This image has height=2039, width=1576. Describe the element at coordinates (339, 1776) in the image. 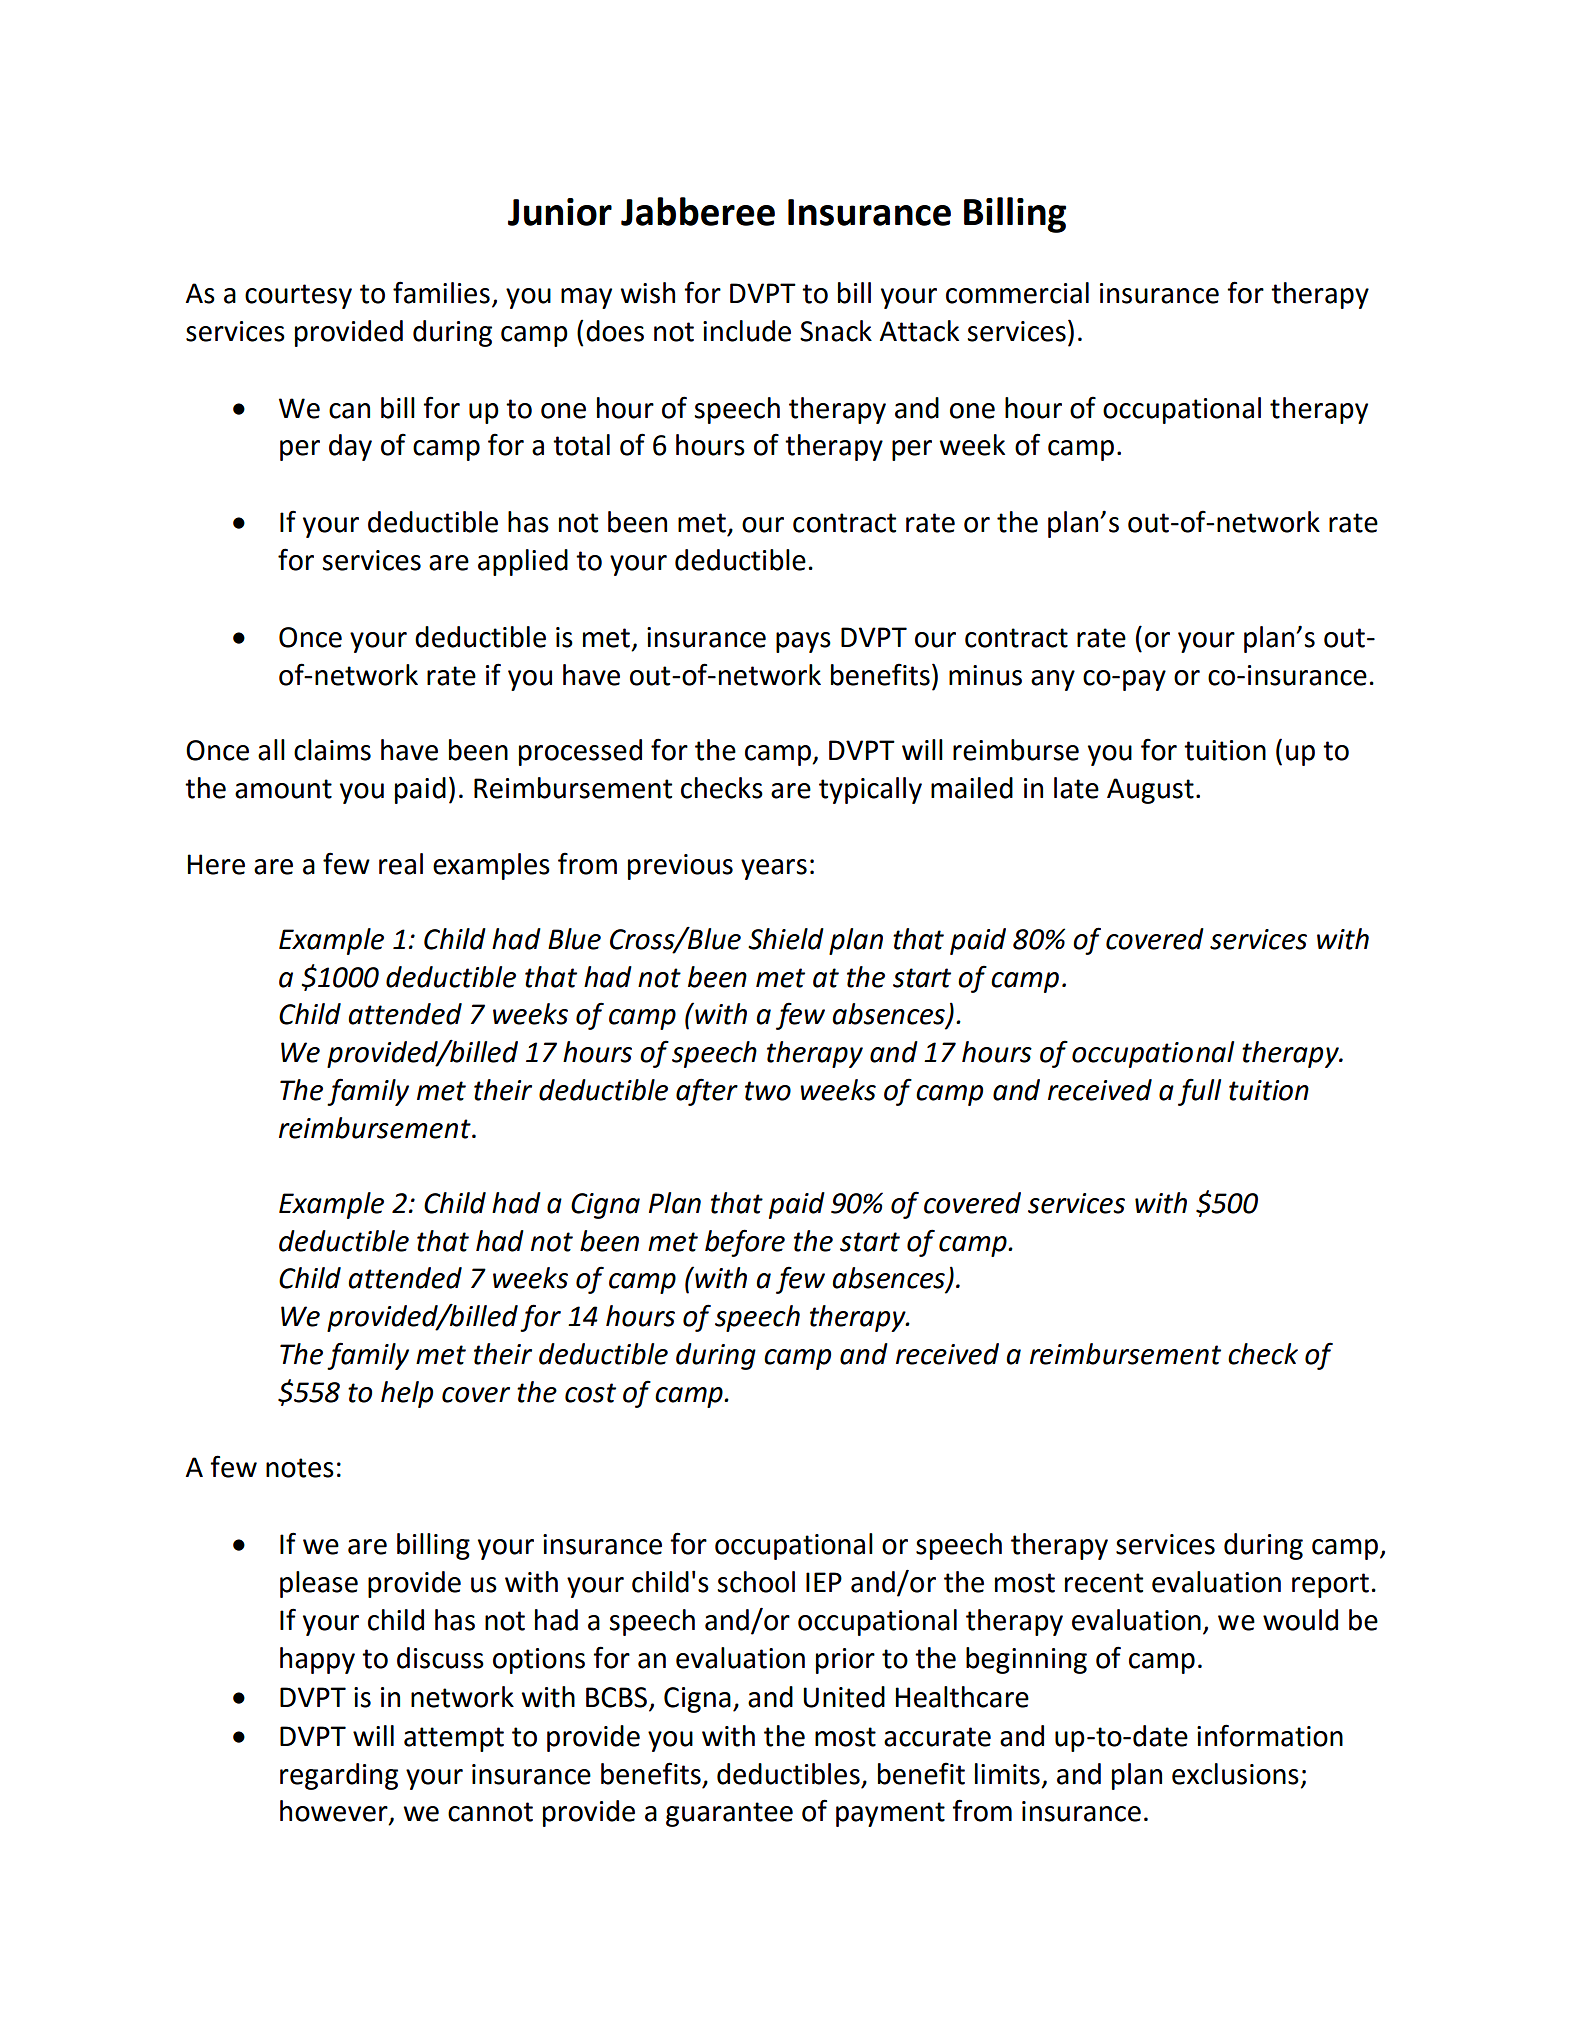

I see `regarding` at that location.
